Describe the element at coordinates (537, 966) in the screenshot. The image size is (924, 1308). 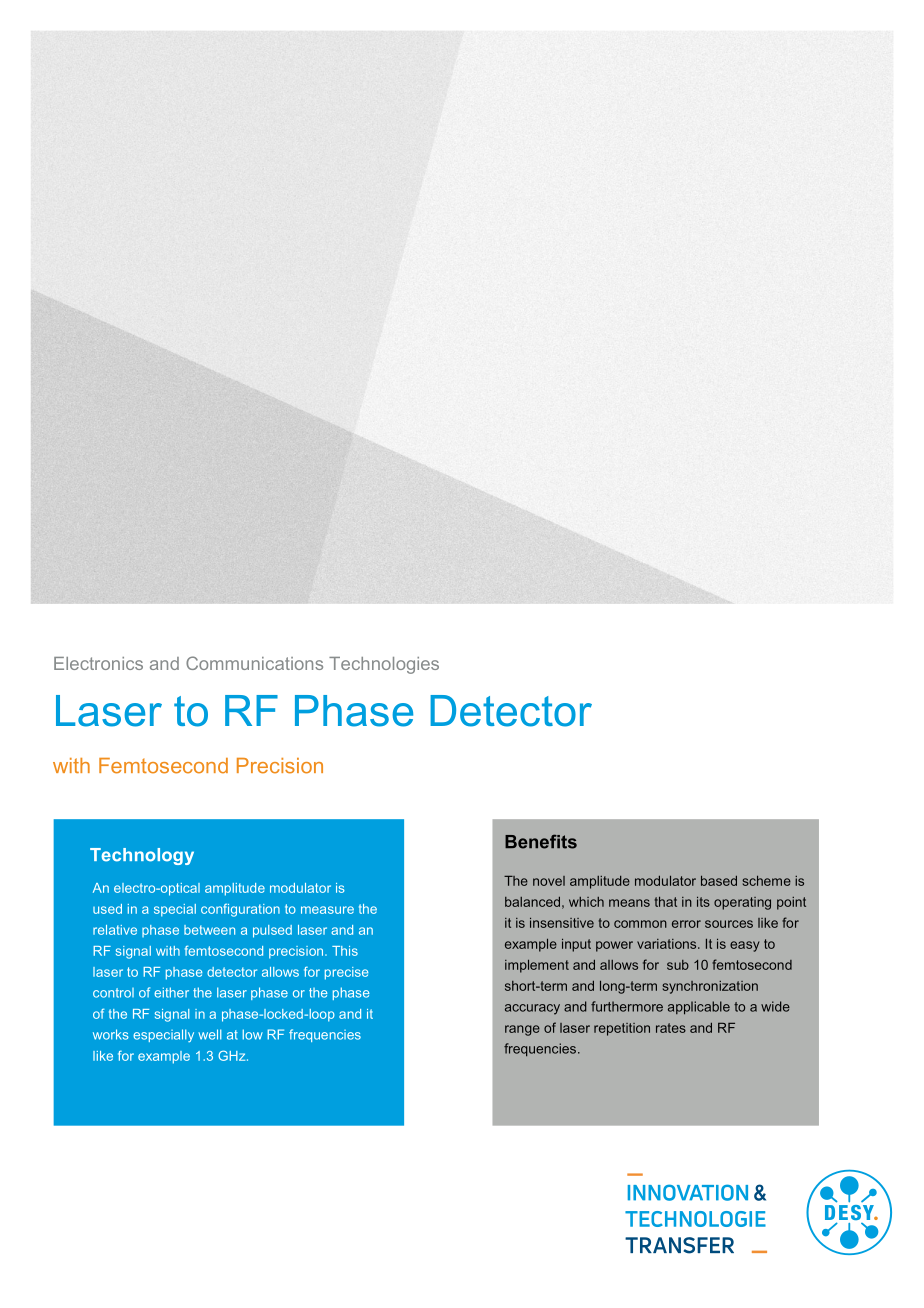
I see `implement` at that location.
